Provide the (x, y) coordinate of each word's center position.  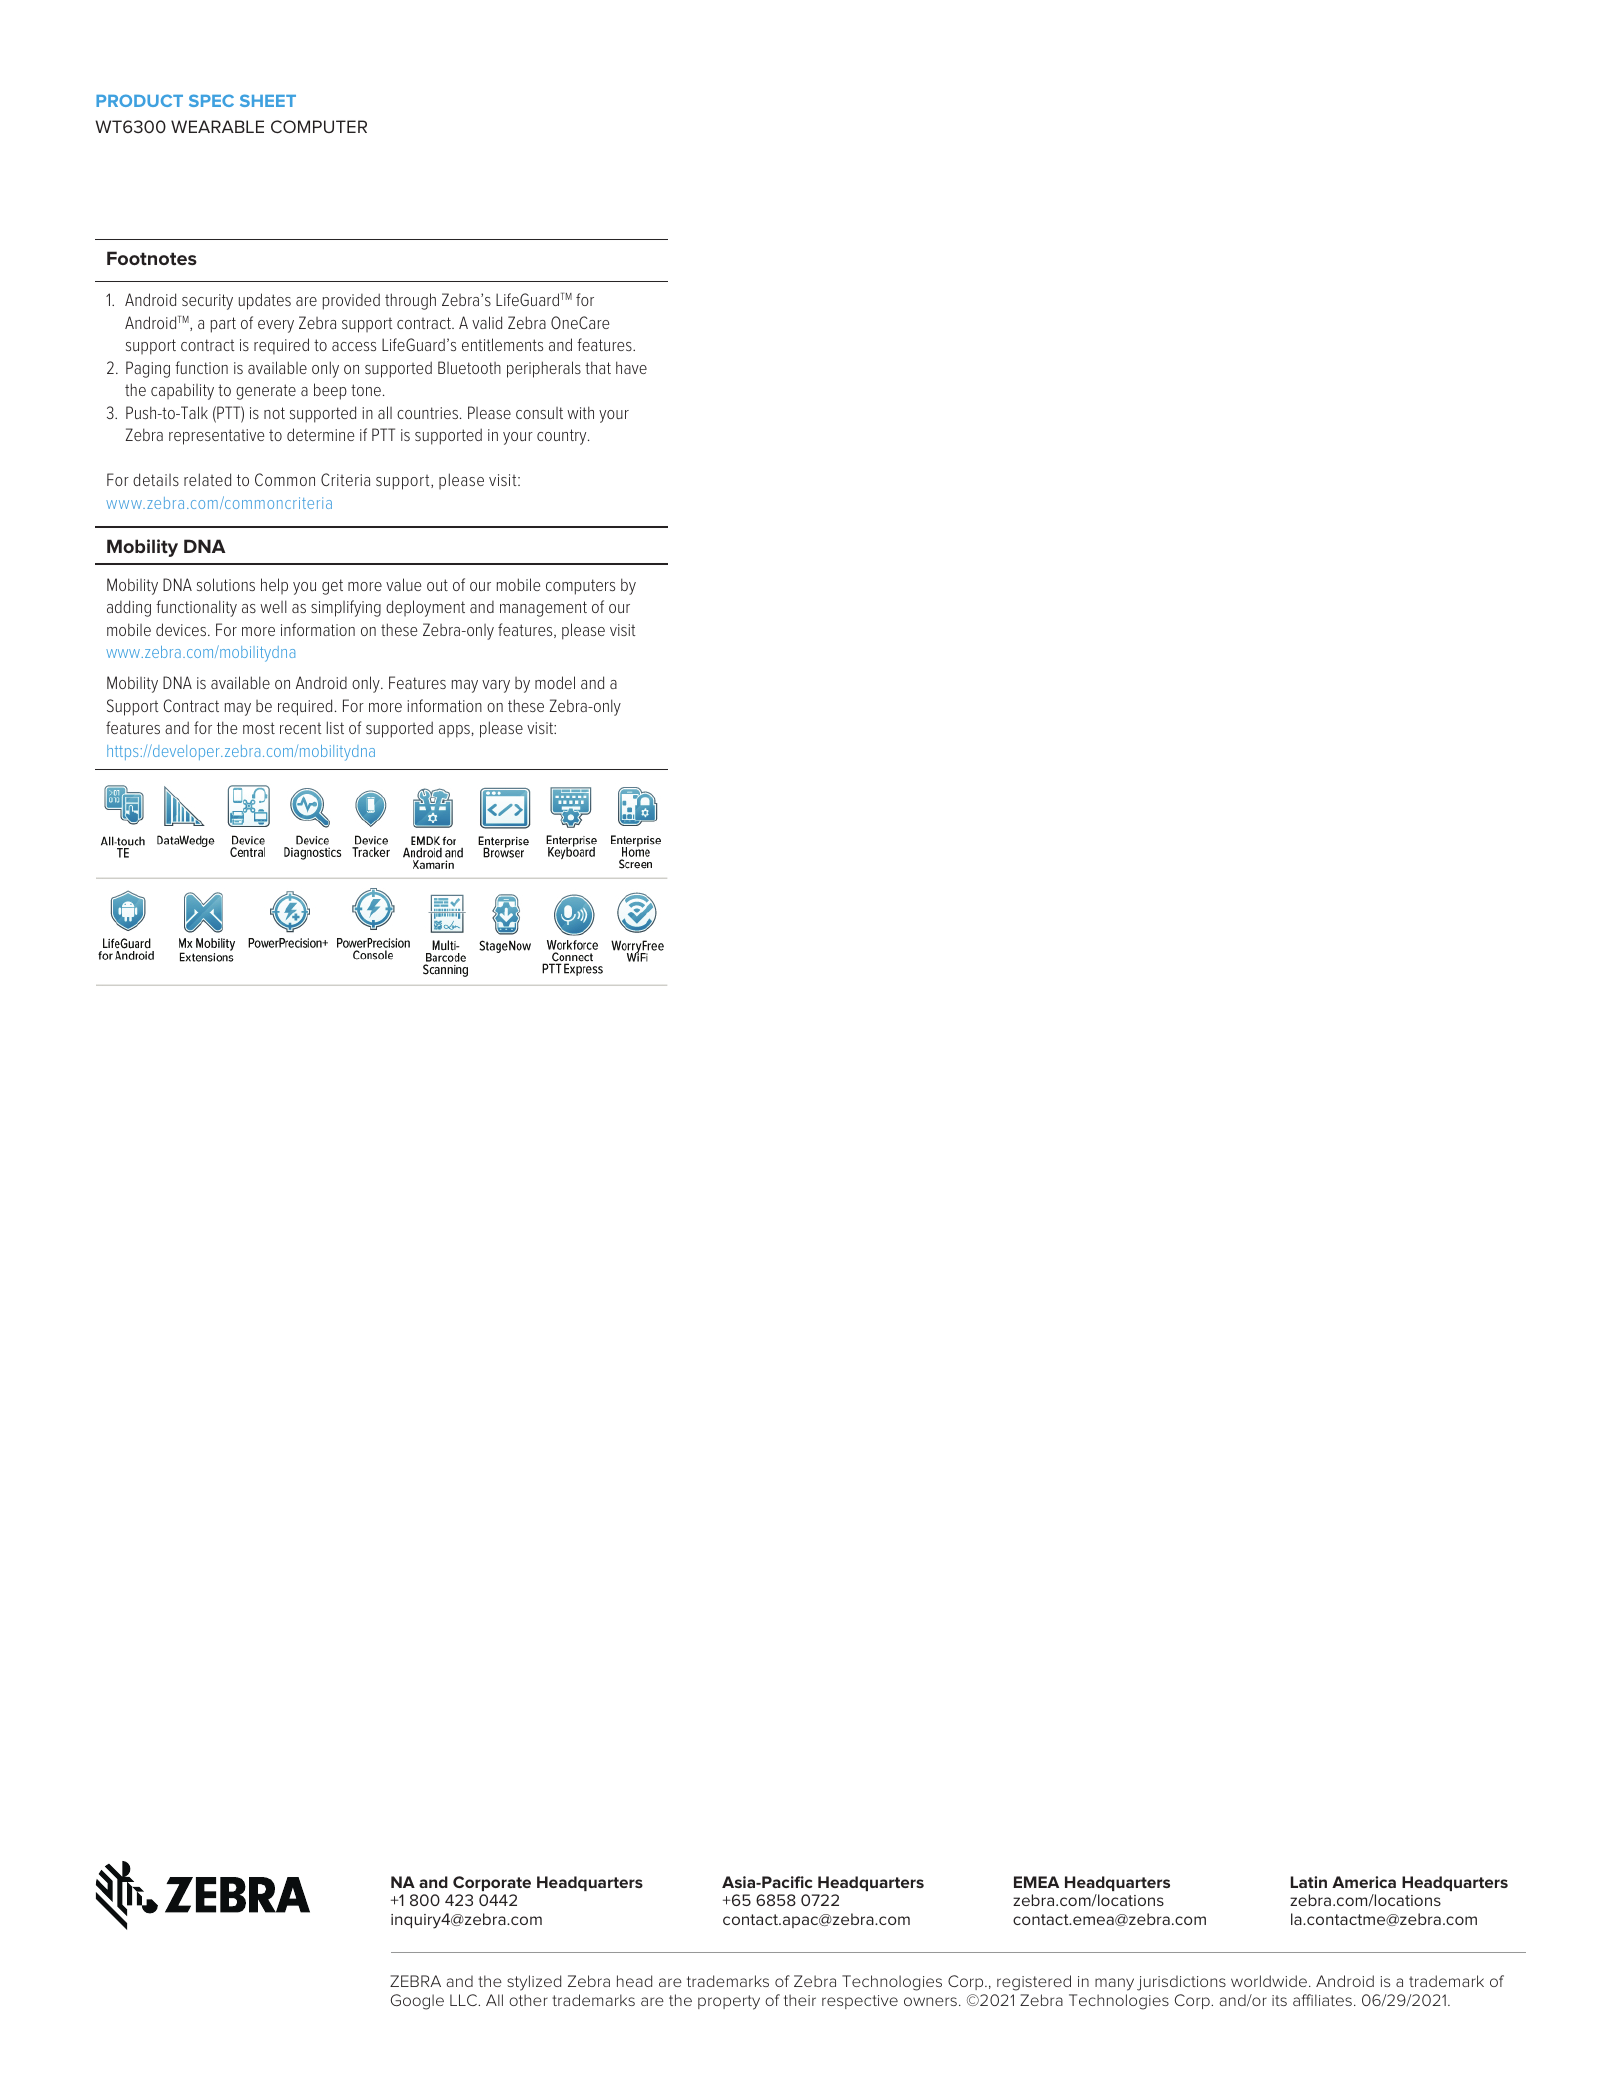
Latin (1309, 1882)
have (631, 367)
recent (301, 728)
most (259, 728)
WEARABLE (217, 126)
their (800, 2000)
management (543, 609)
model (555, 682)
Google (417, 2002)
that (598, 367)
